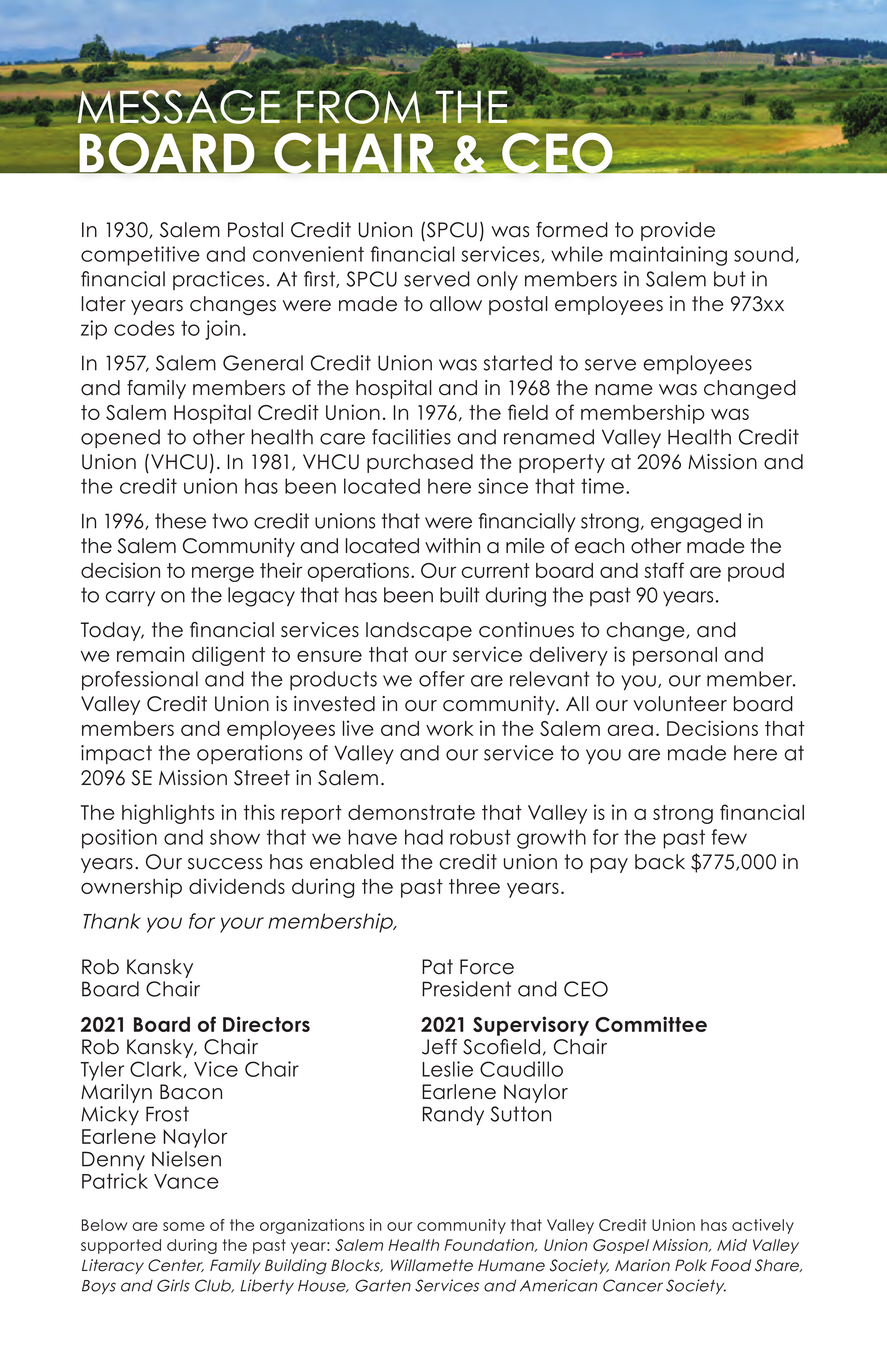  What do you see at coordinates (675, 656) in the screenshot?
I see `personal` at bounding box center [675, 656].
